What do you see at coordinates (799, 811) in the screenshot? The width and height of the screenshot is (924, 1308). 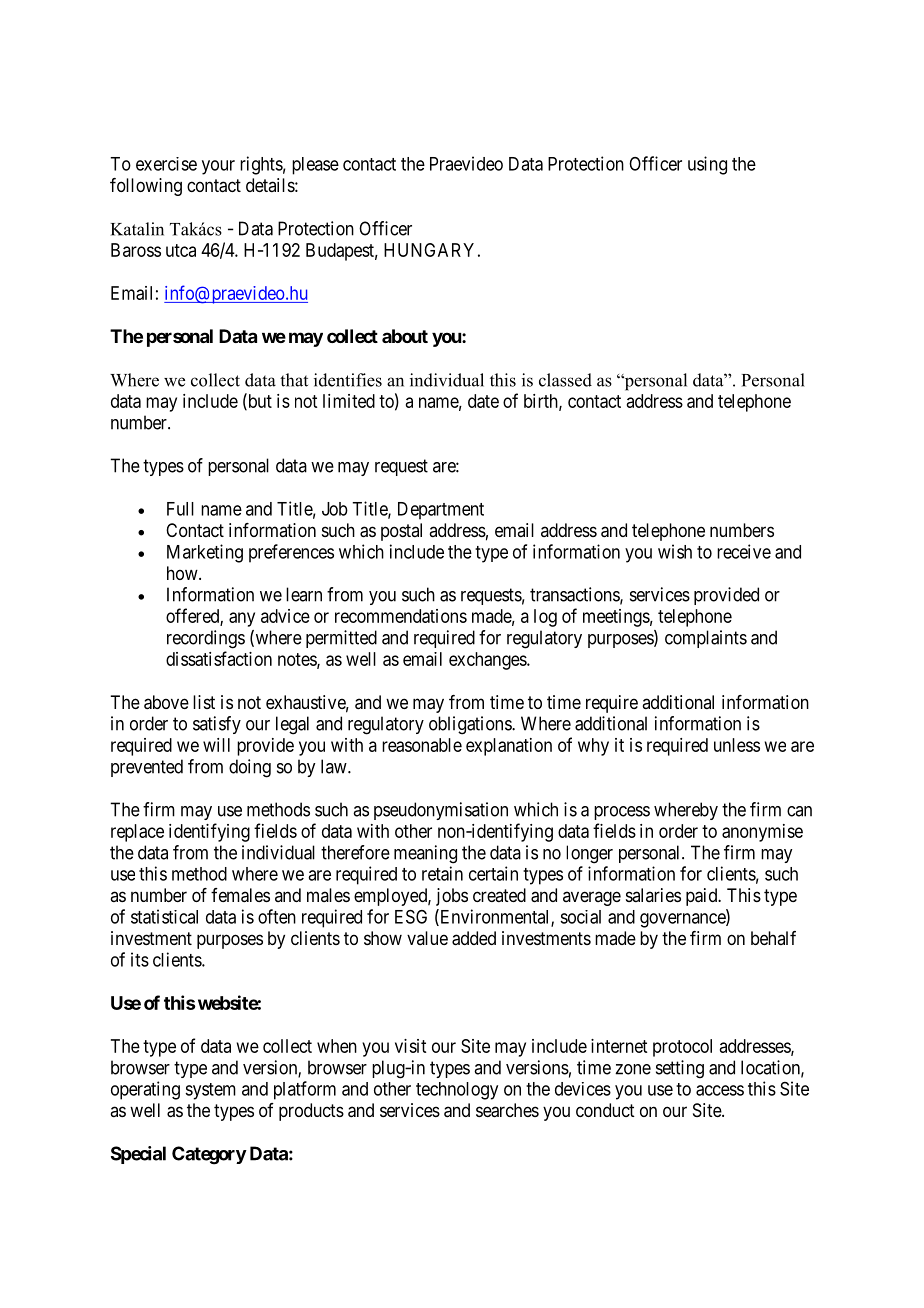 I see `can` at bounding box center [799, 811].
